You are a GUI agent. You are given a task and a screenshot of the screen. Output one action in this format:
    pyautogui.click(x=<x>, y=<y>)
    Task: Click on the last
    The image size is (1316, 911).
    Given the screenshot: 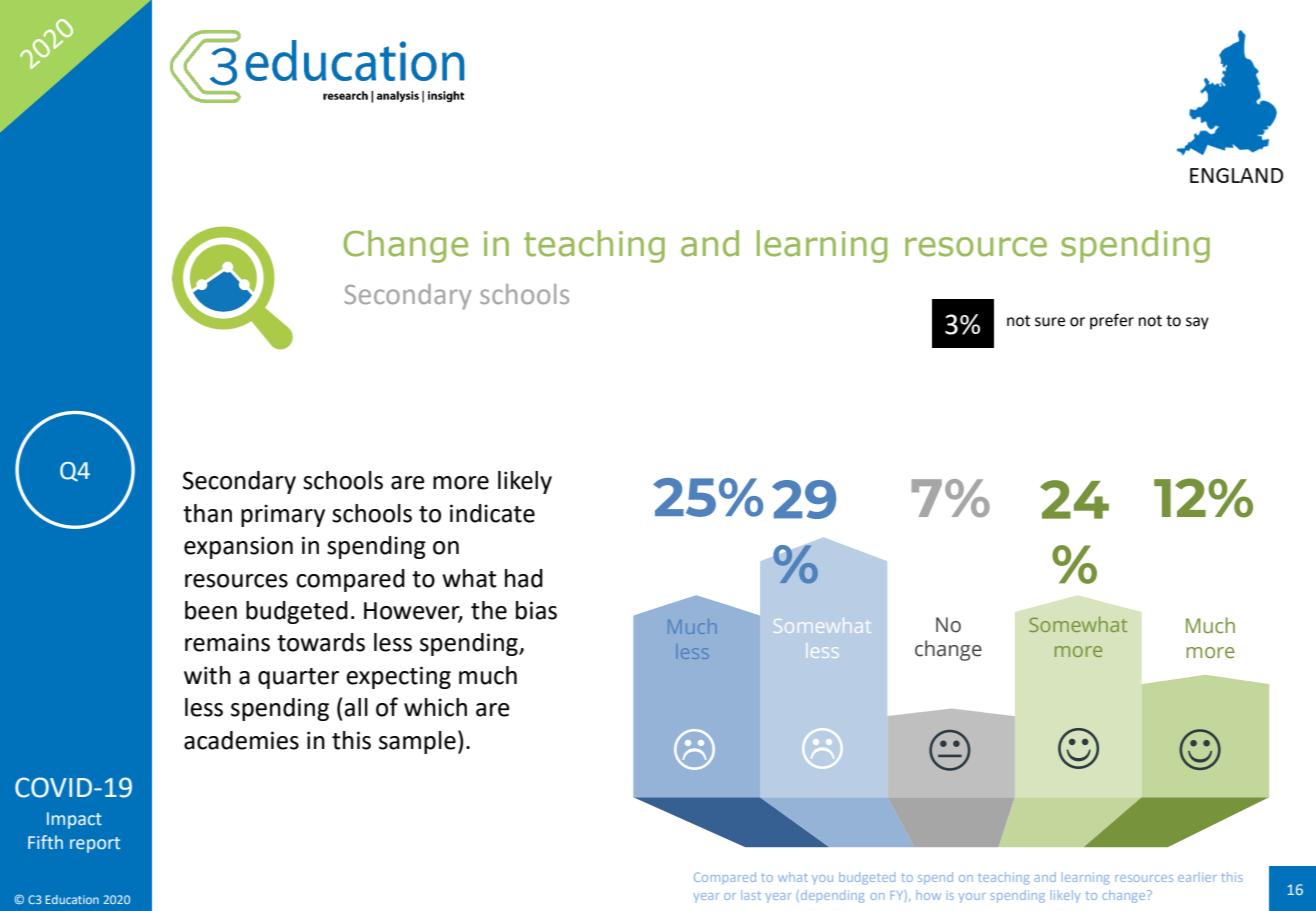 What is the action you would take?
    pyautogui.click(x=751, y=895)
